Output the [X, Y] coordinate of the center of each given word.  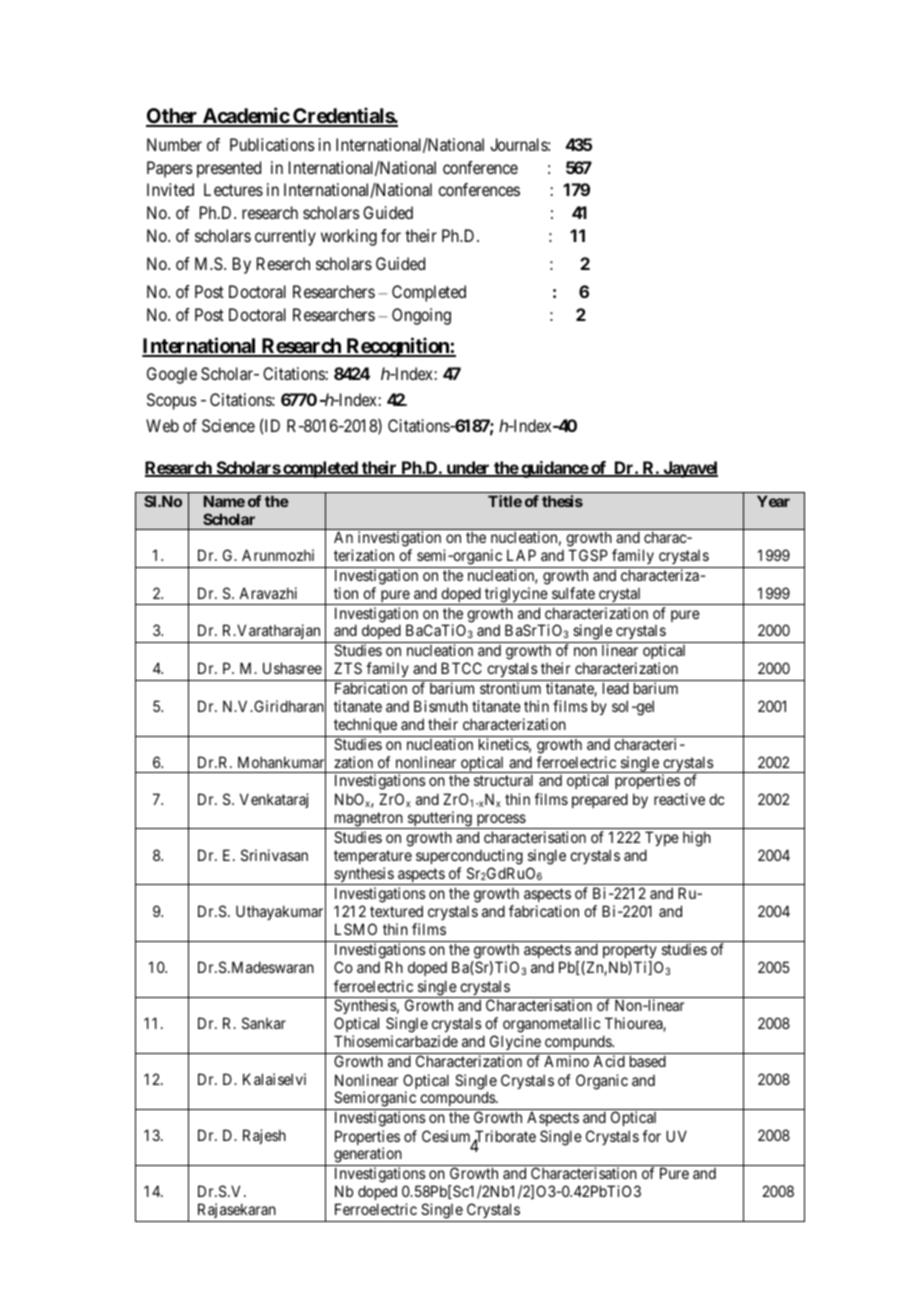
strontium [510, 688]
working [349, 237]
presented [229, 169]
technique [365, 725]
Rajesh [264, 1136]
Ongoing [421, 316]
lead [616, 688]
